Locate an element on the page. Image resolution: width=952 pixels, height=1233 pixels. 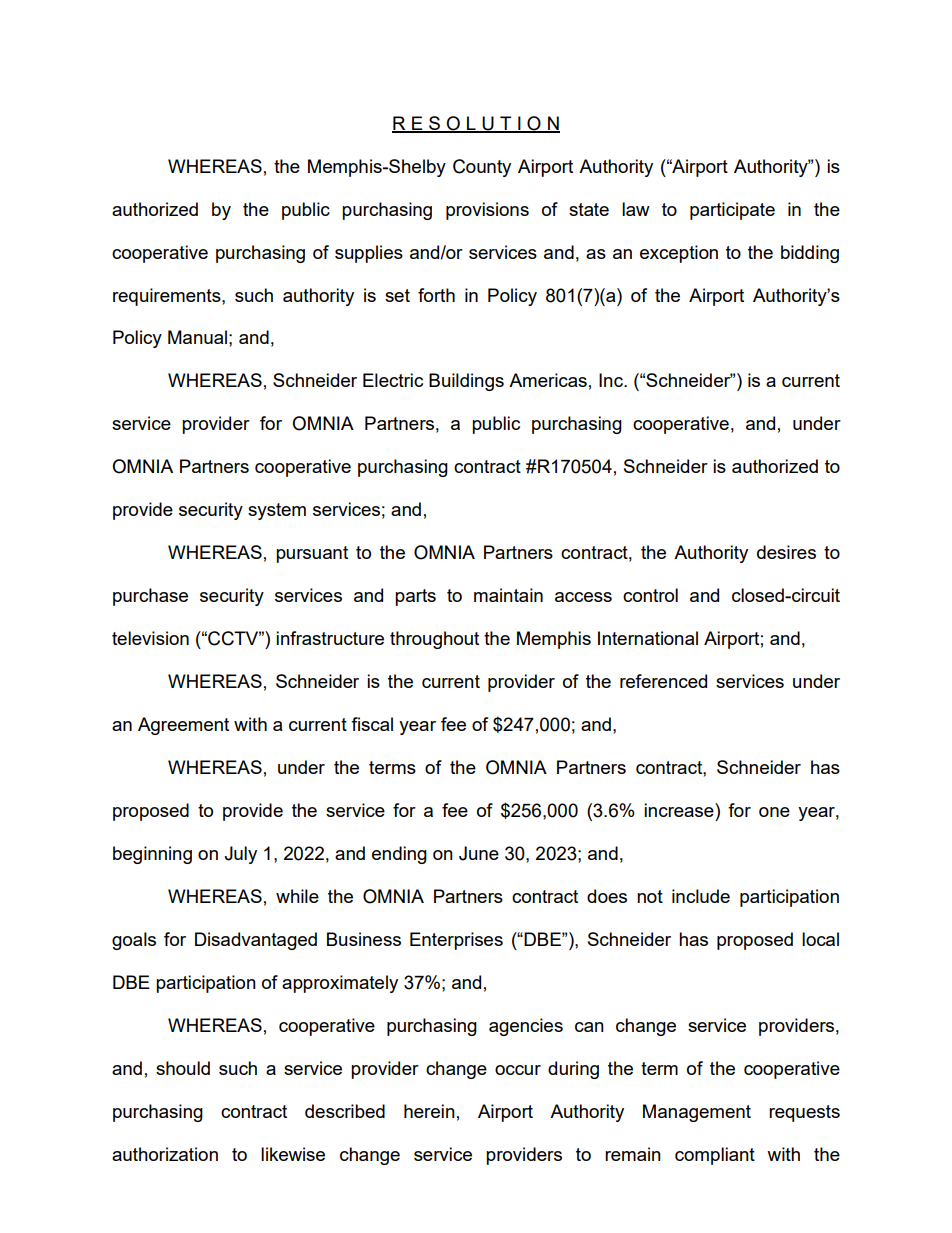
herein is located at coordinates (429, 1111).
